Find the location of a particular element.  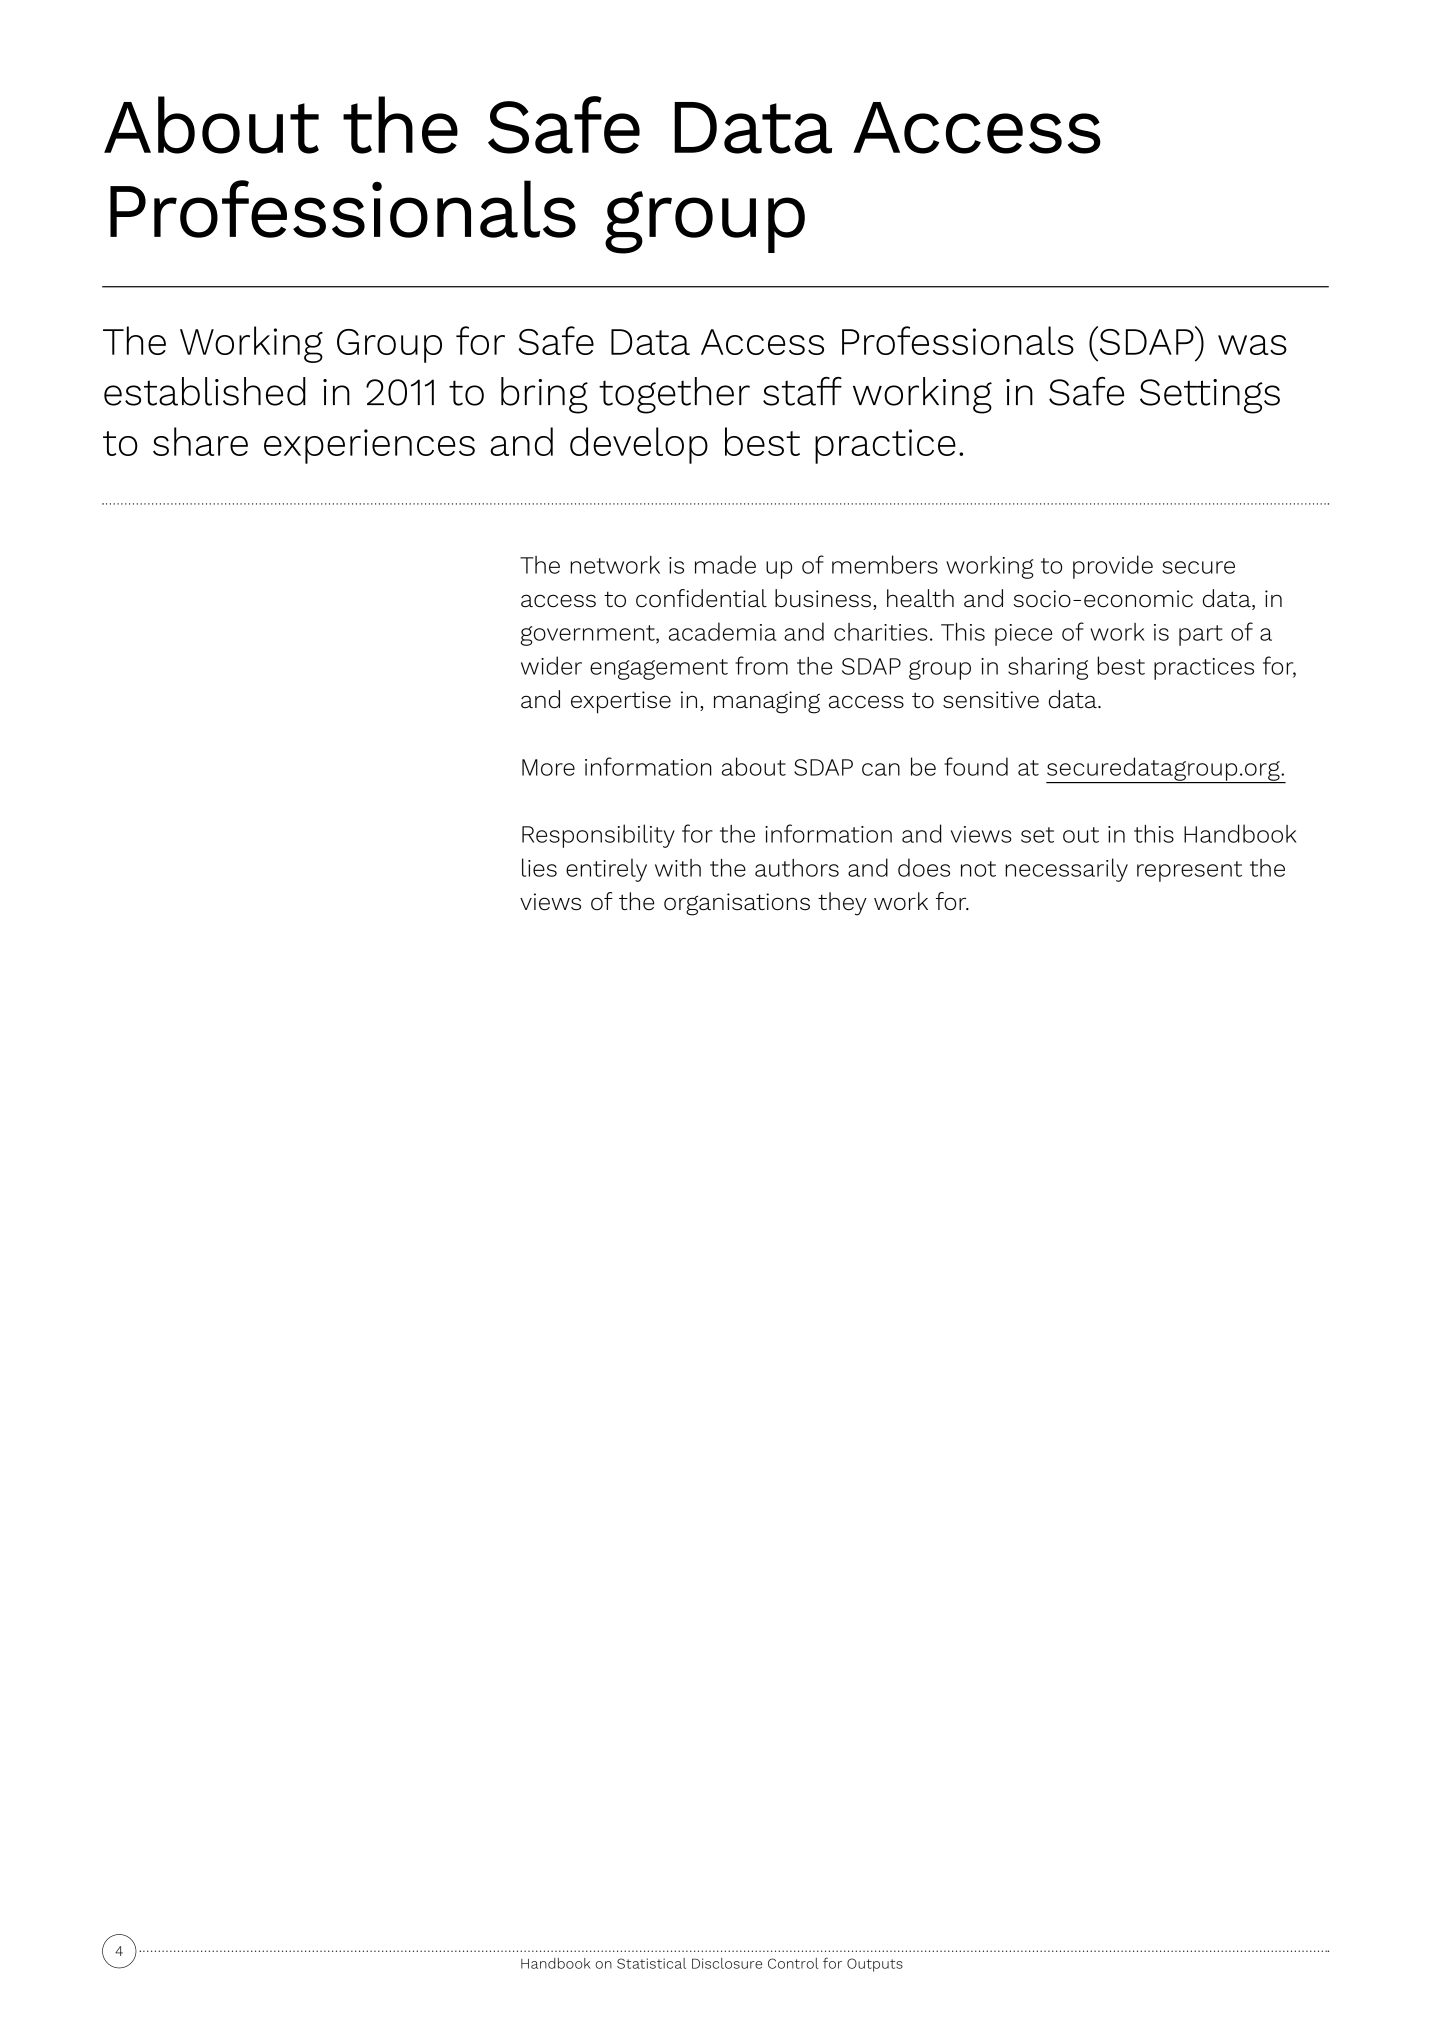

entirely is located at coordinates (606, 870).
